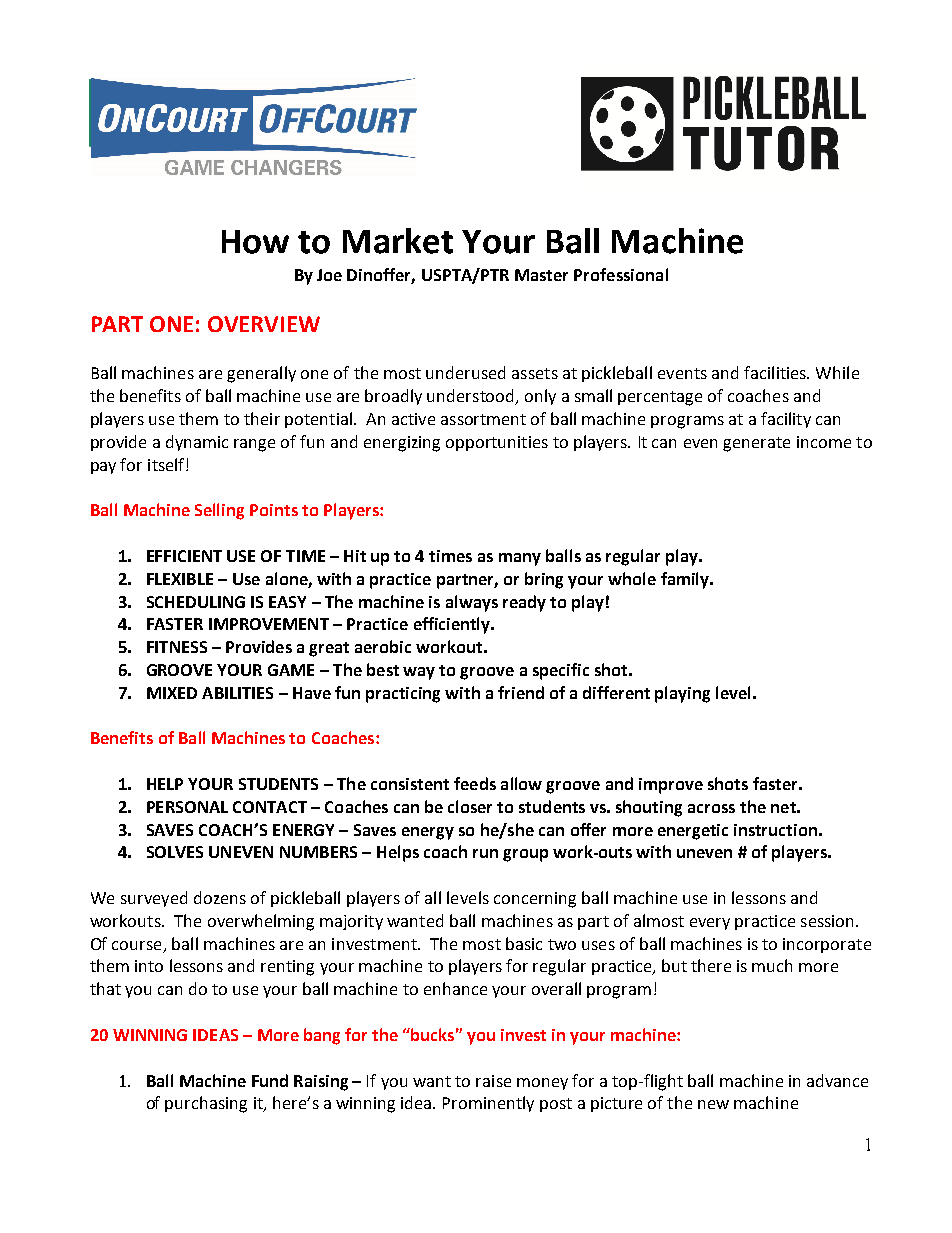 The width and height of the document is (952, 1233). What do you see at coordinates (167, 464) in the document?
I see `itself` at bounding box center [167, 464].
